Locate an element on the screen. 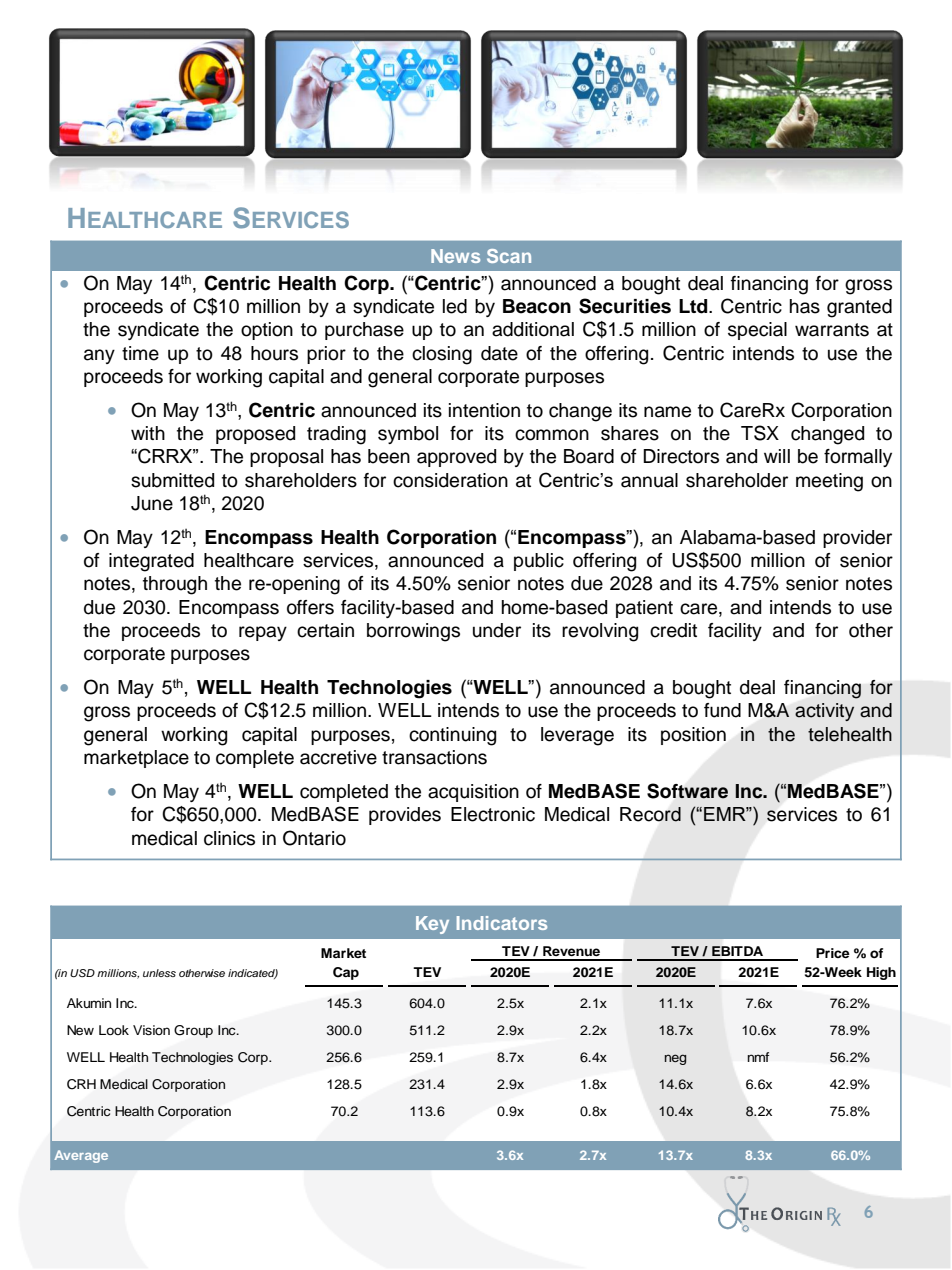 The image size is (952, 1270). approved is located at coordinates (456, 458).
